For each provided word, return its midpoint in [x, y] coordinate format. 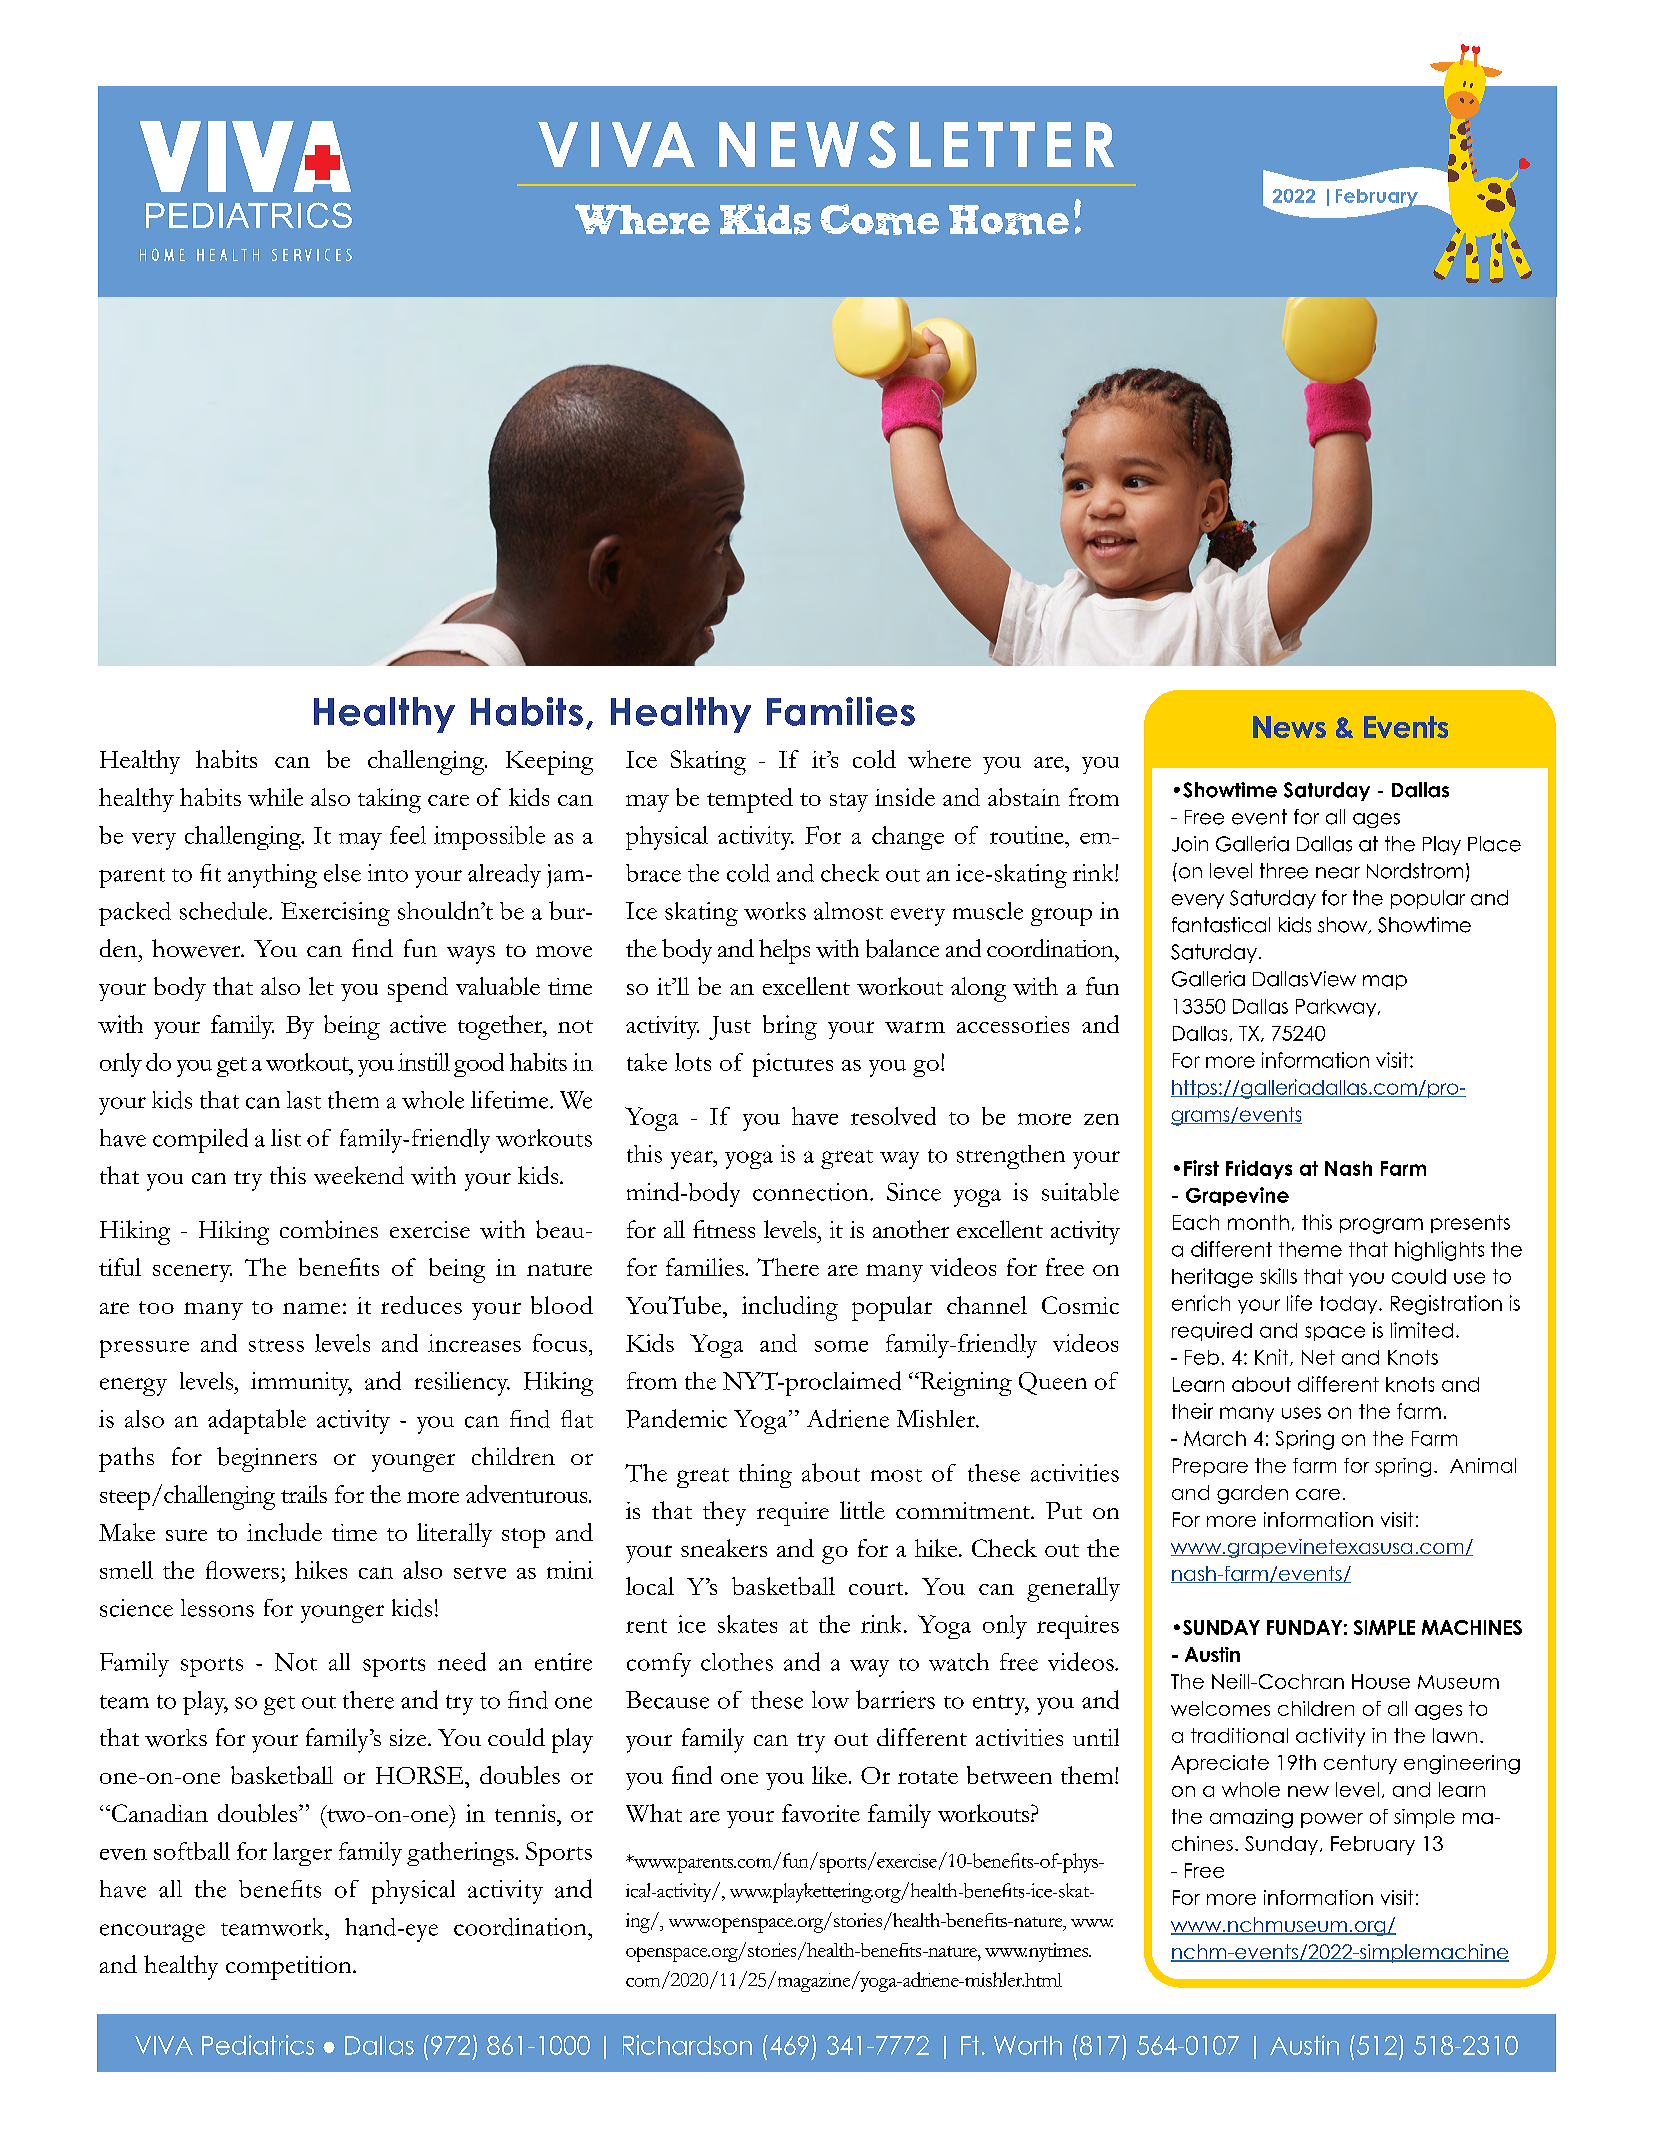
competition [290, 1968]
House [1381, 1681]
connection [812, 1192]
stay [849, 802]
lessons [217, 1608]
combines [329, 1229]
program [1381, 1226]
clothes [737, 1662]
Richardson [687, 2045]
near [1338, 873]
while [275, 797]
